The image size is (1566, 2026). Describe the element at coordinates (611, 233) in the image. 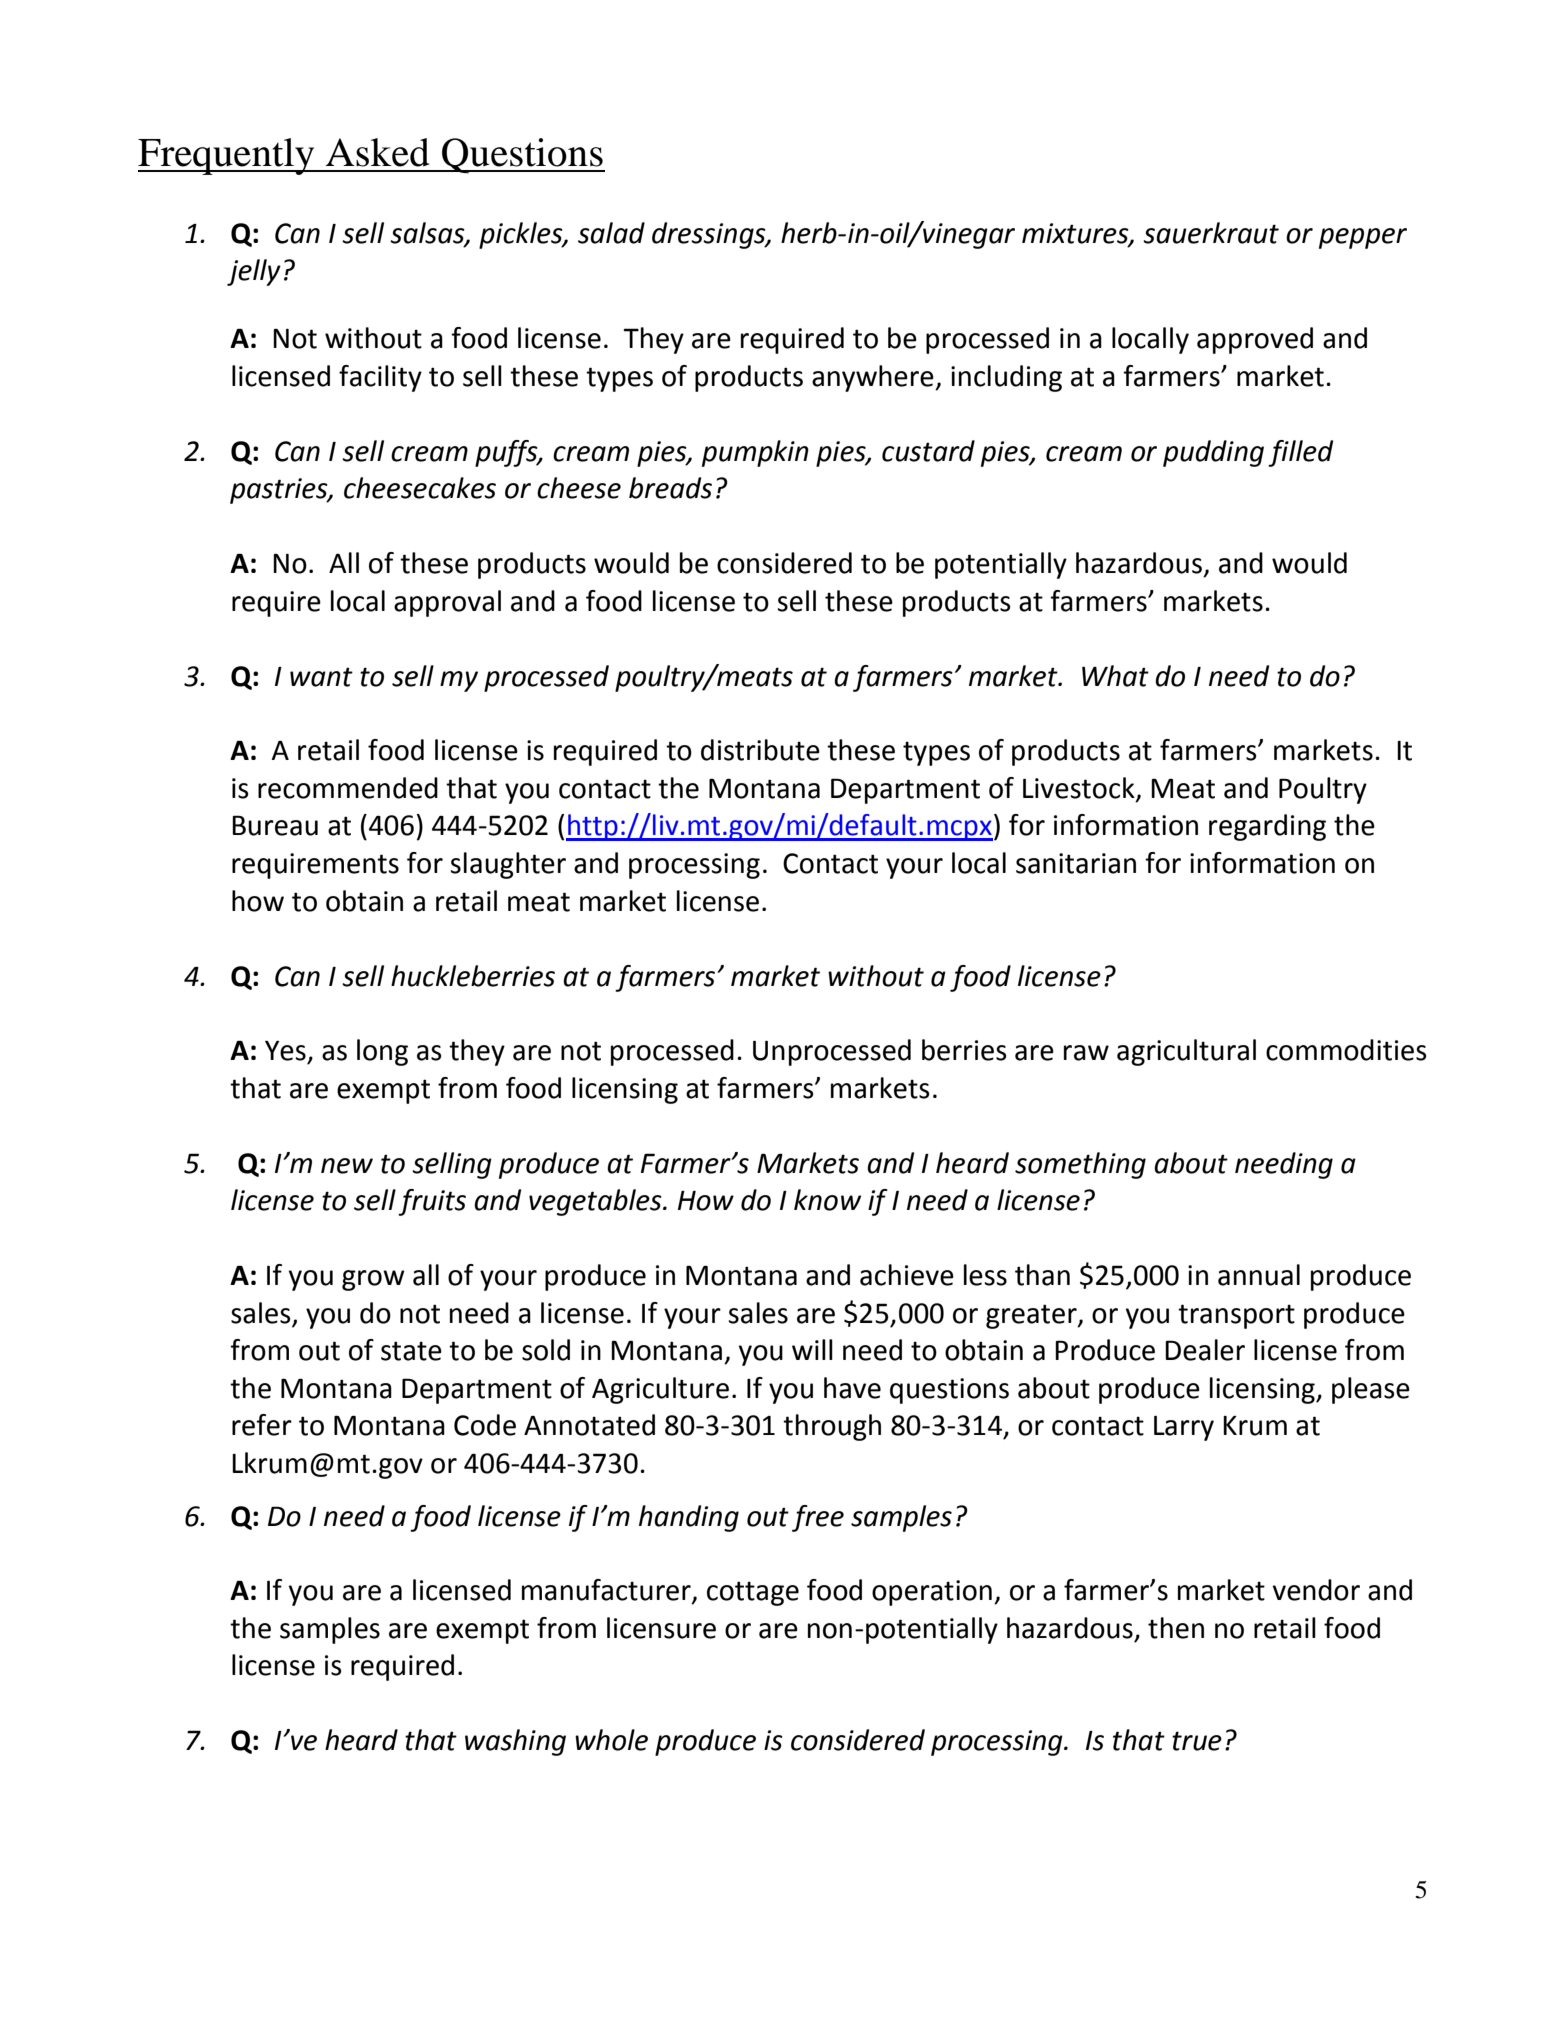

I see `salad` at that location.
